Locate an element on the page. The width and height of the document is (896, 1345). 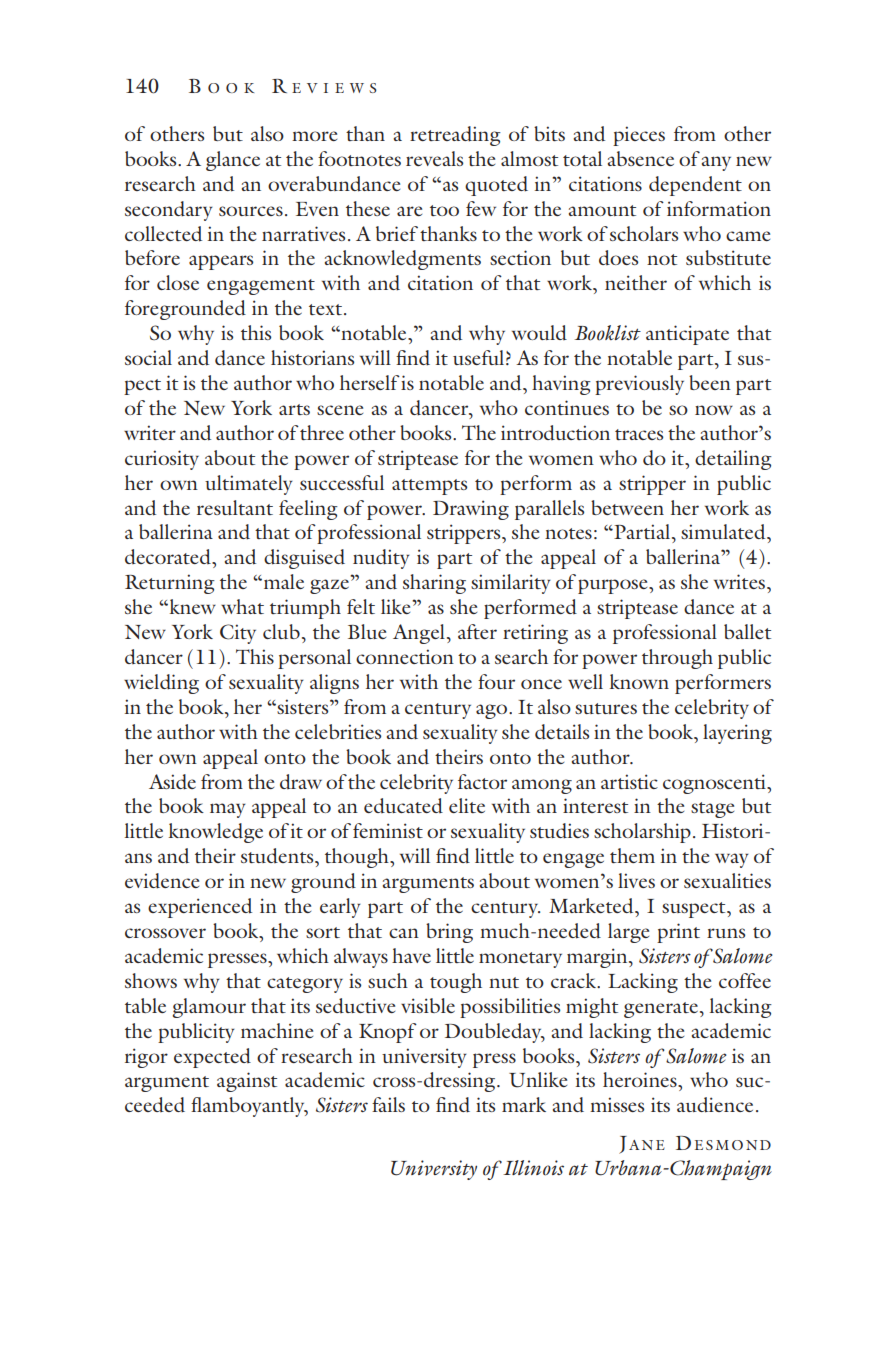
against is located at coordinates (247, 1082).
